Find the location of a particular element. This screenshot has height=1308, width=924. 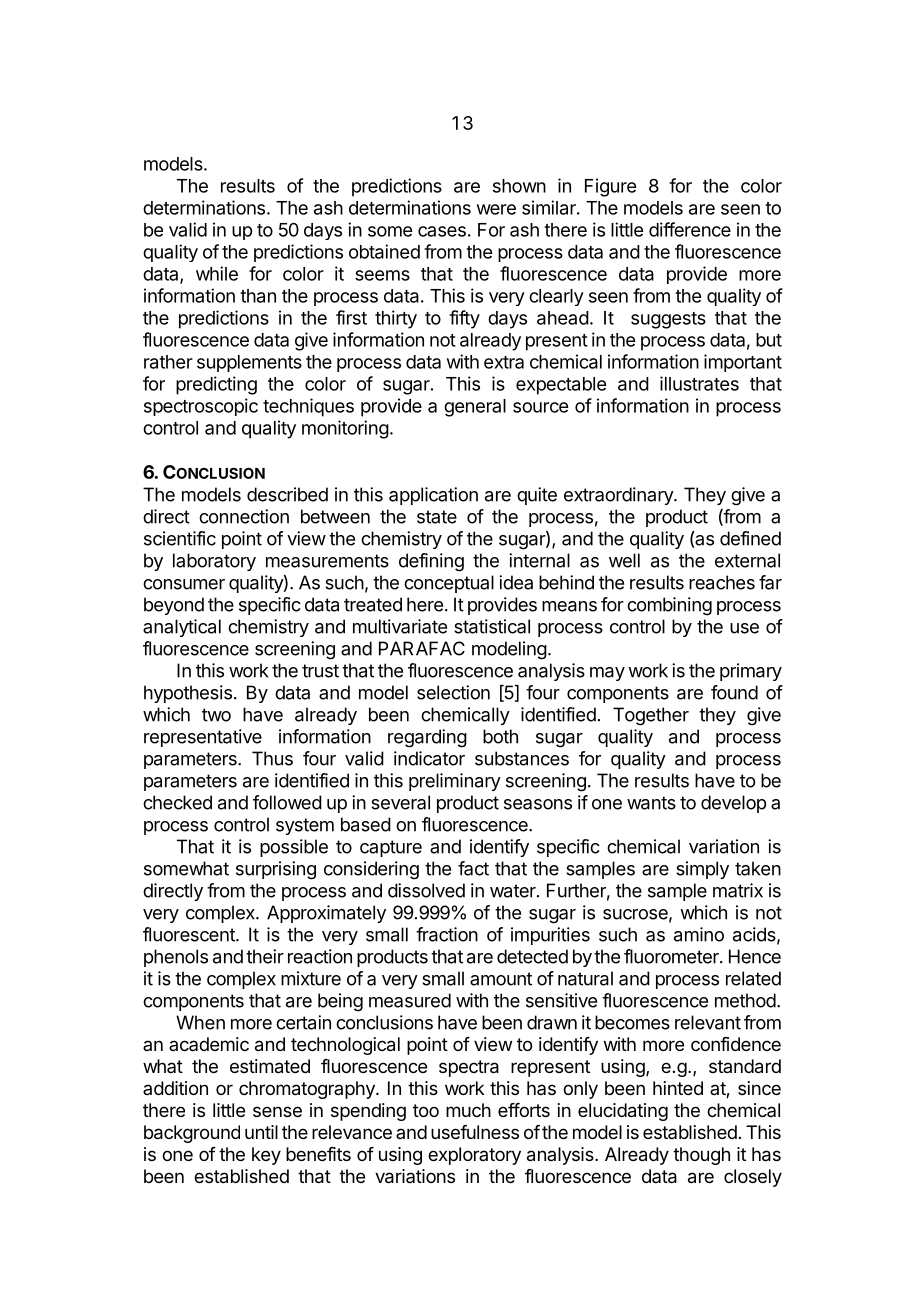

state is located at coordinates (437, 517).
